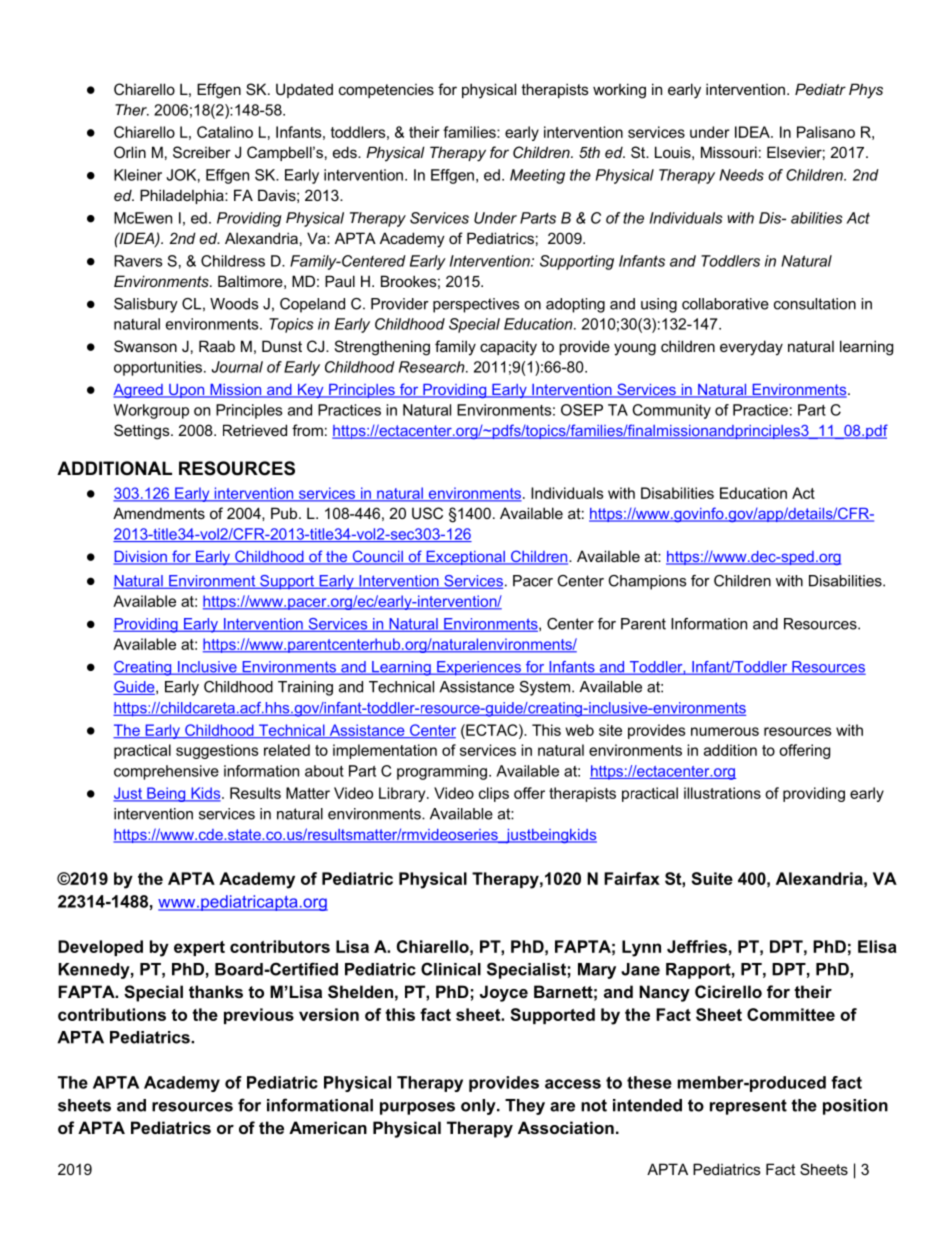  I want to click on Settings, so click(143, 432).
